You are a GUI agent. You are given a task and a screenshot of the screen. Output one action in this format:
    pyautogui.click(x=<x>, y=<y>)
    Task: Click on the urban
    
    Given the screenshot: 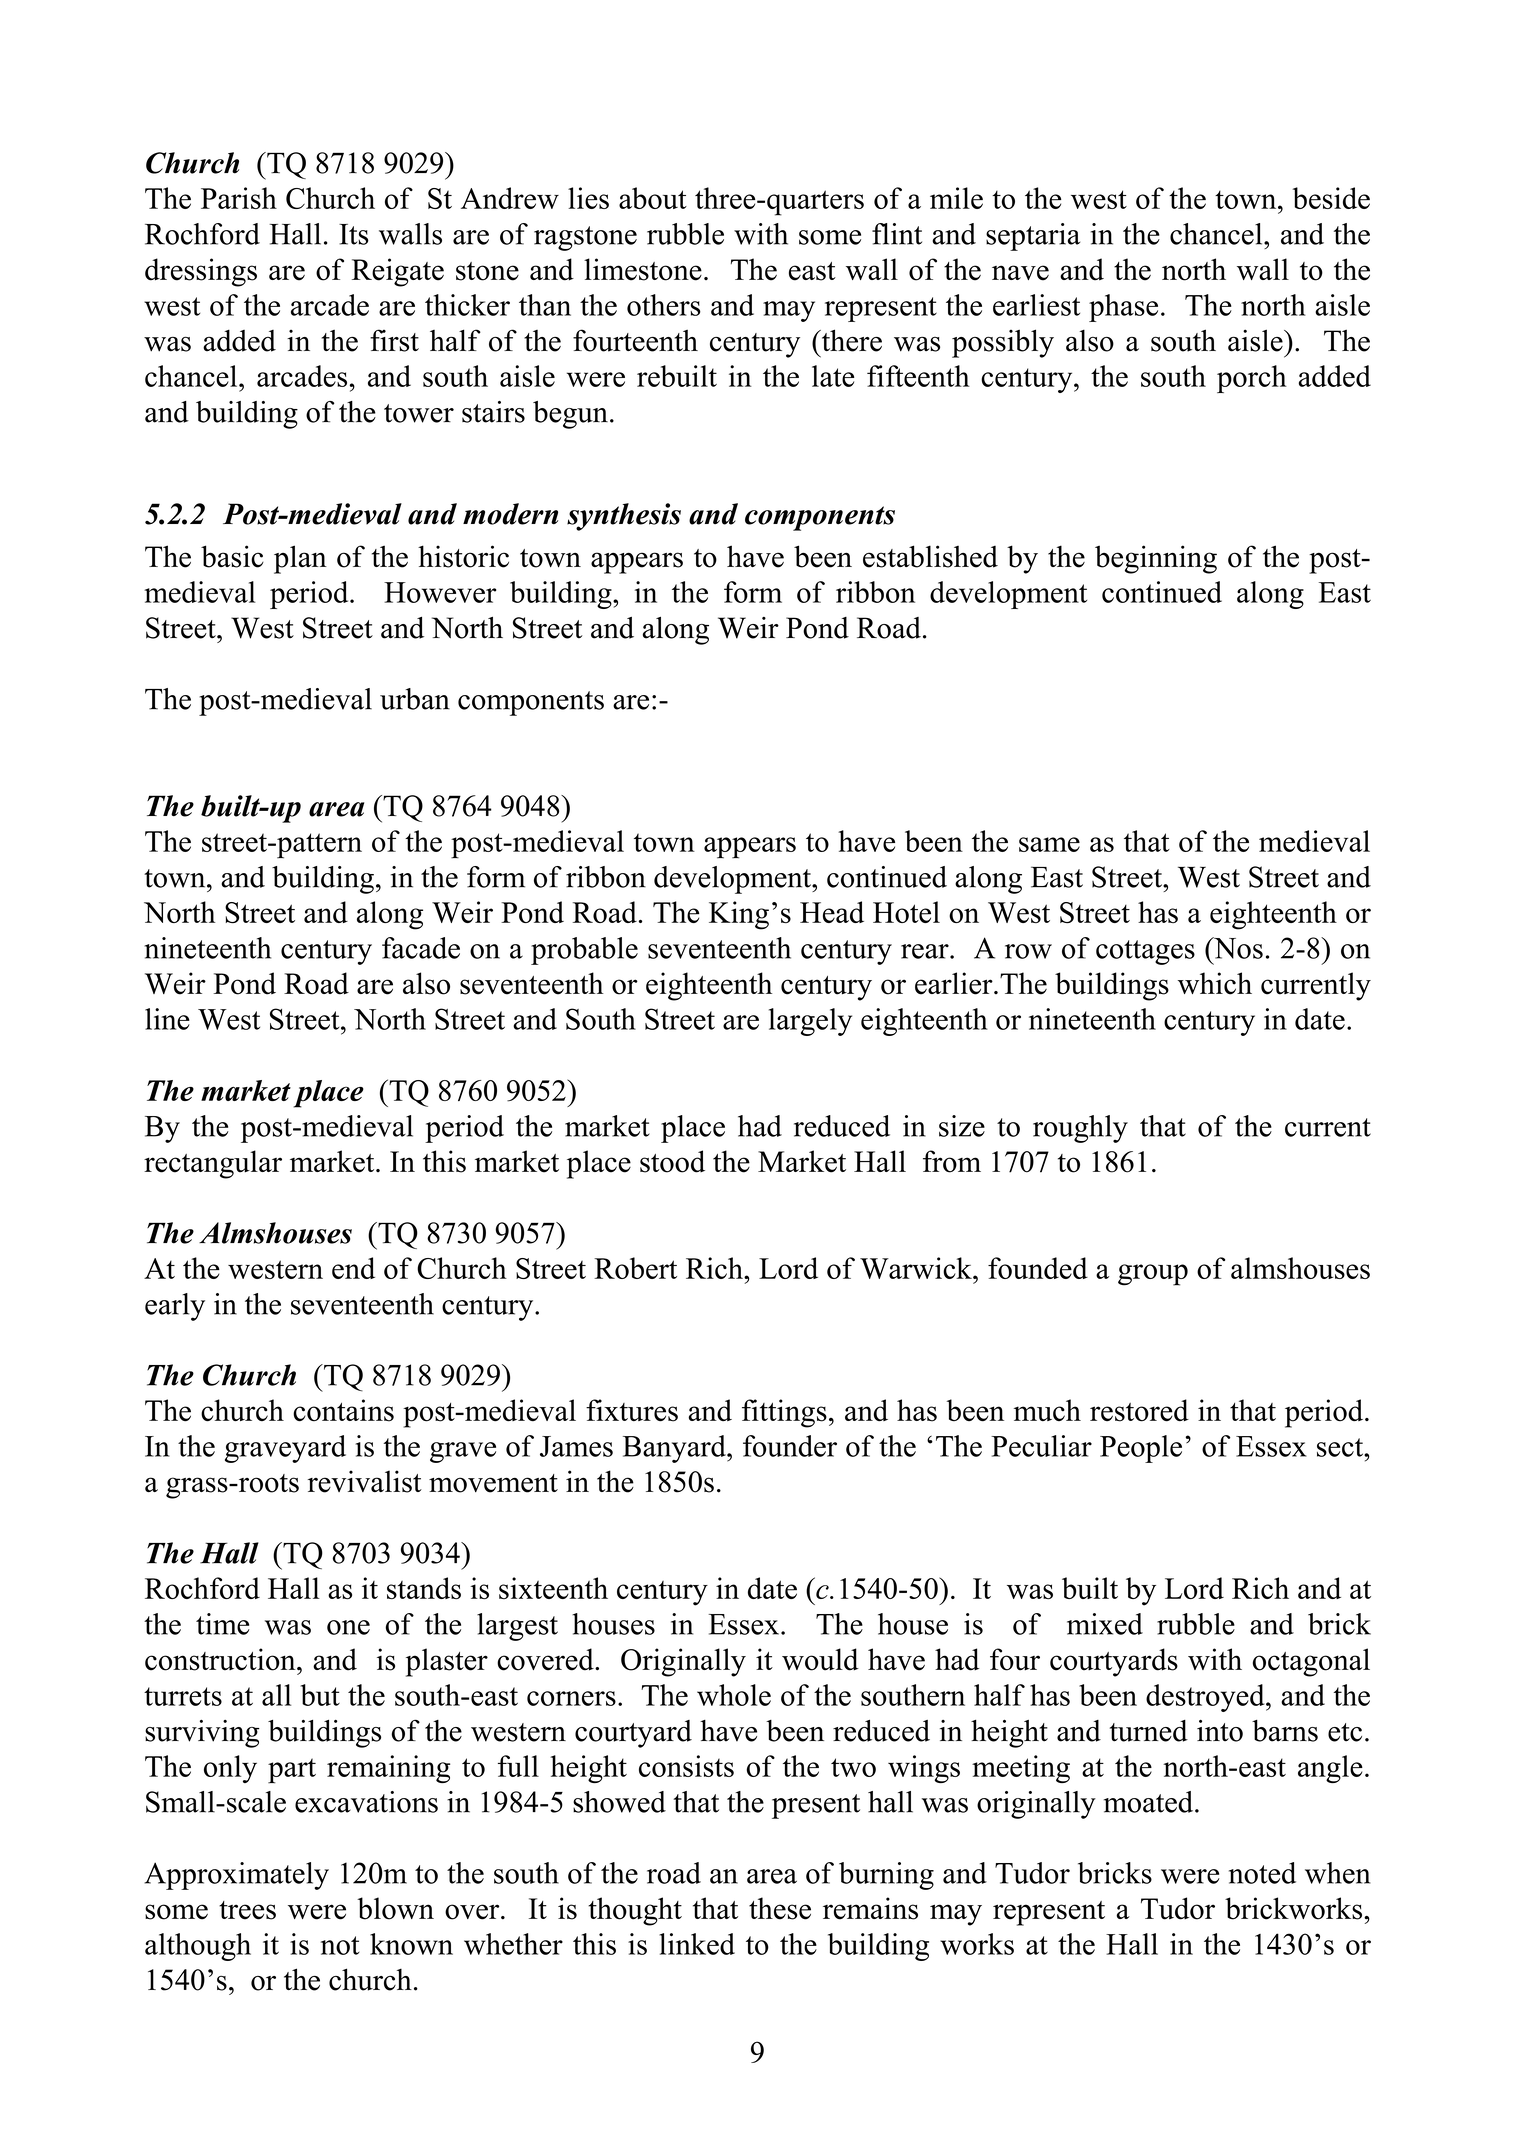 What is the action you would take?
    pyautogui.click(x=415, y=699)
